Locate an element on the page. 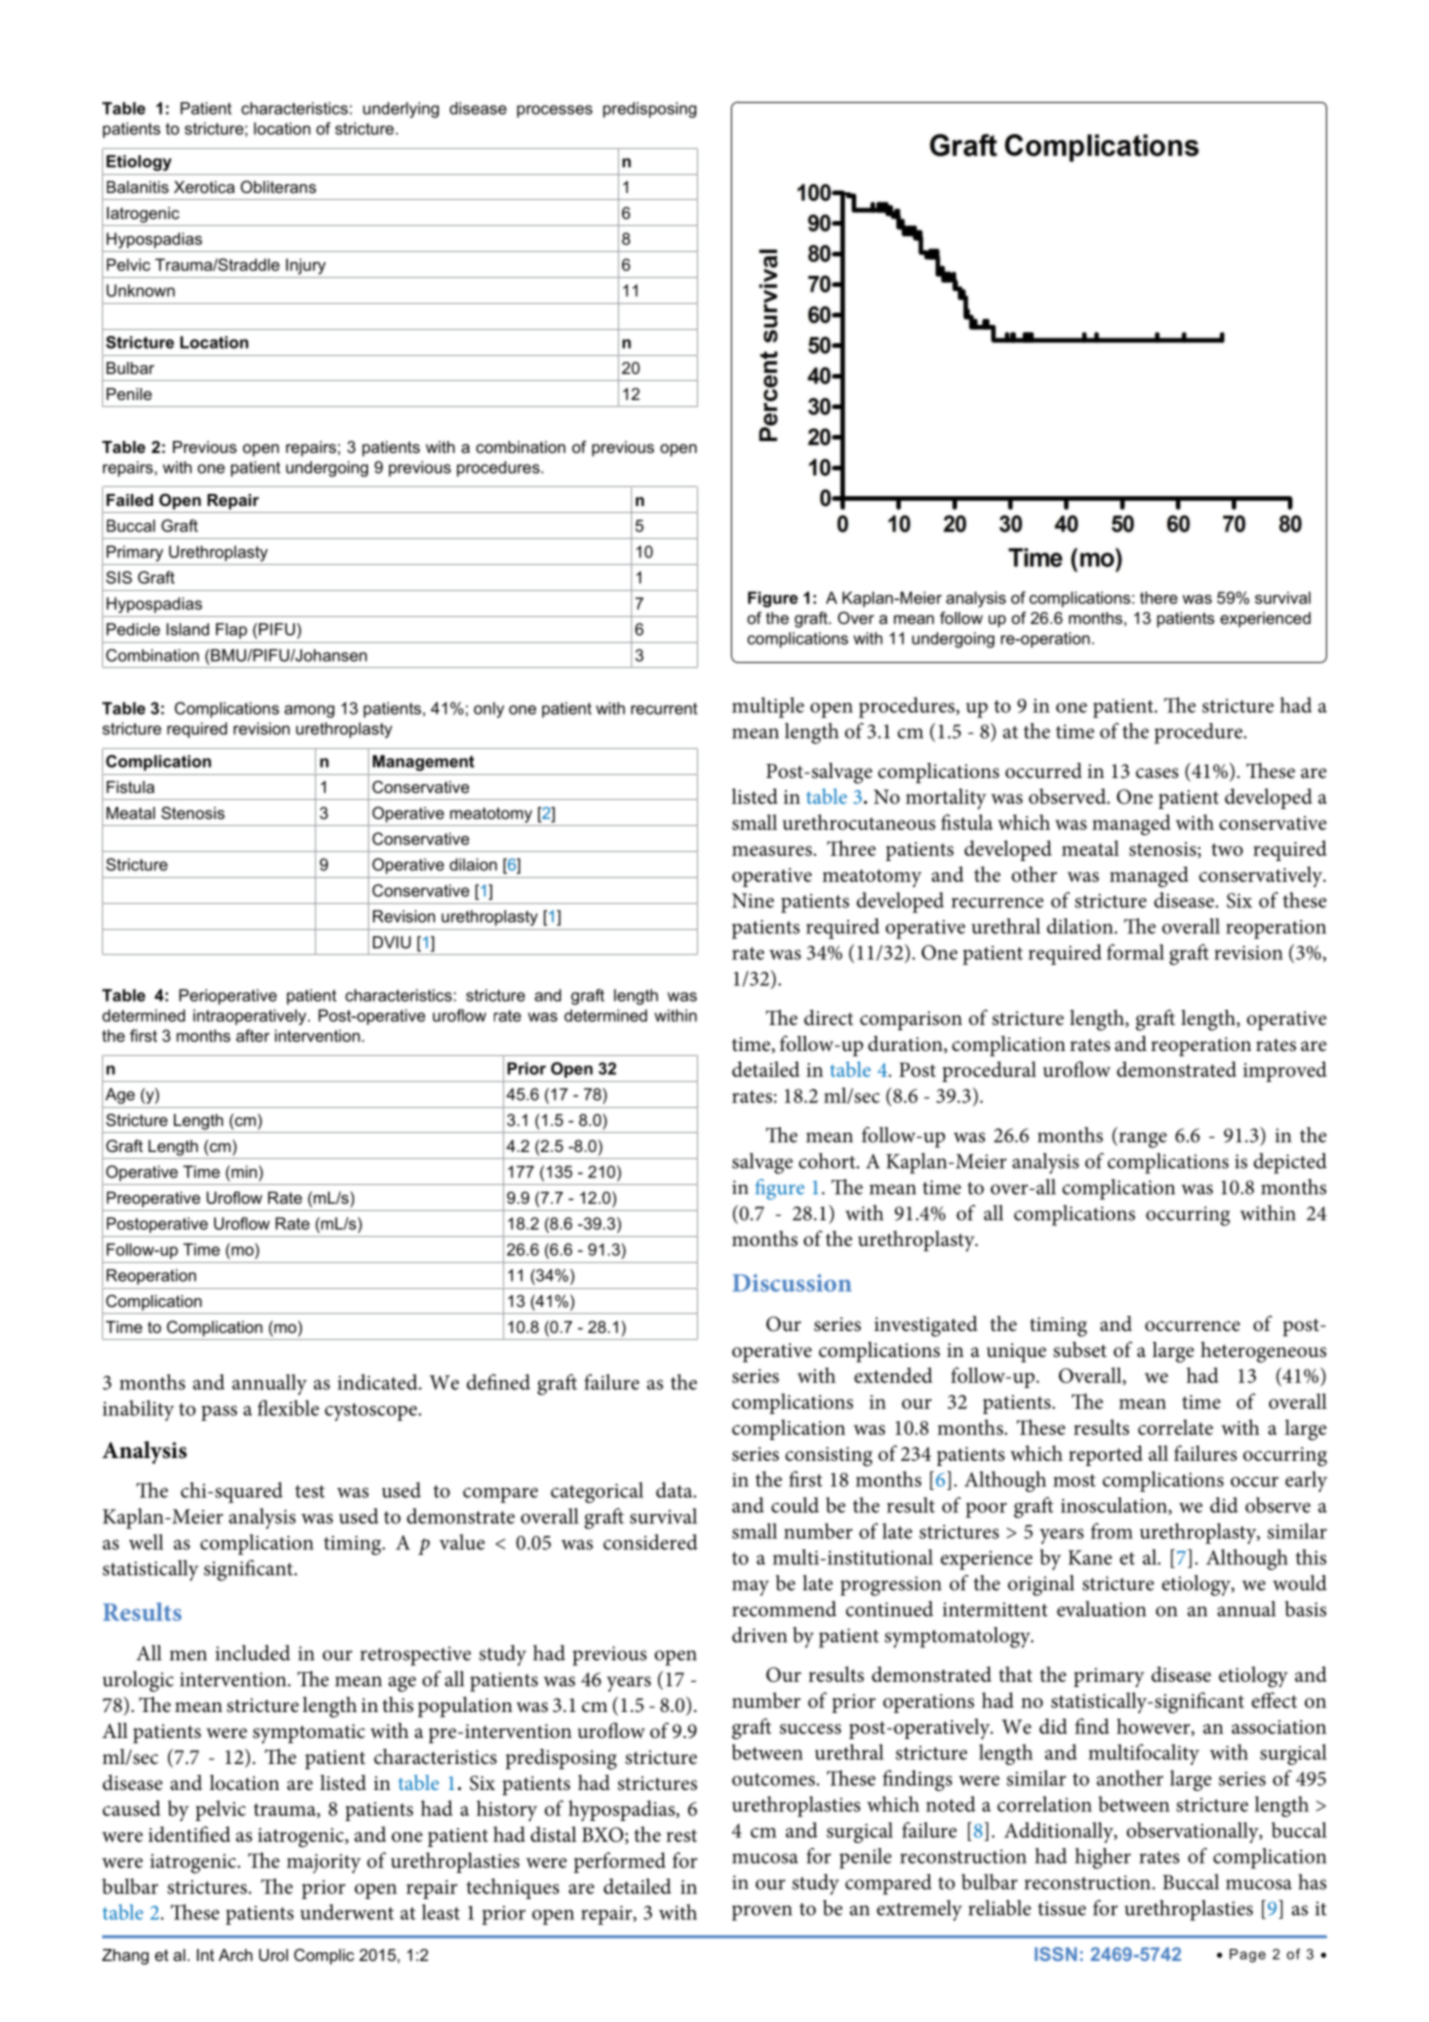 Image resolution: width=1429 pixels, height=2022 pixels. subset is located at coordinates (1080, 1350).
